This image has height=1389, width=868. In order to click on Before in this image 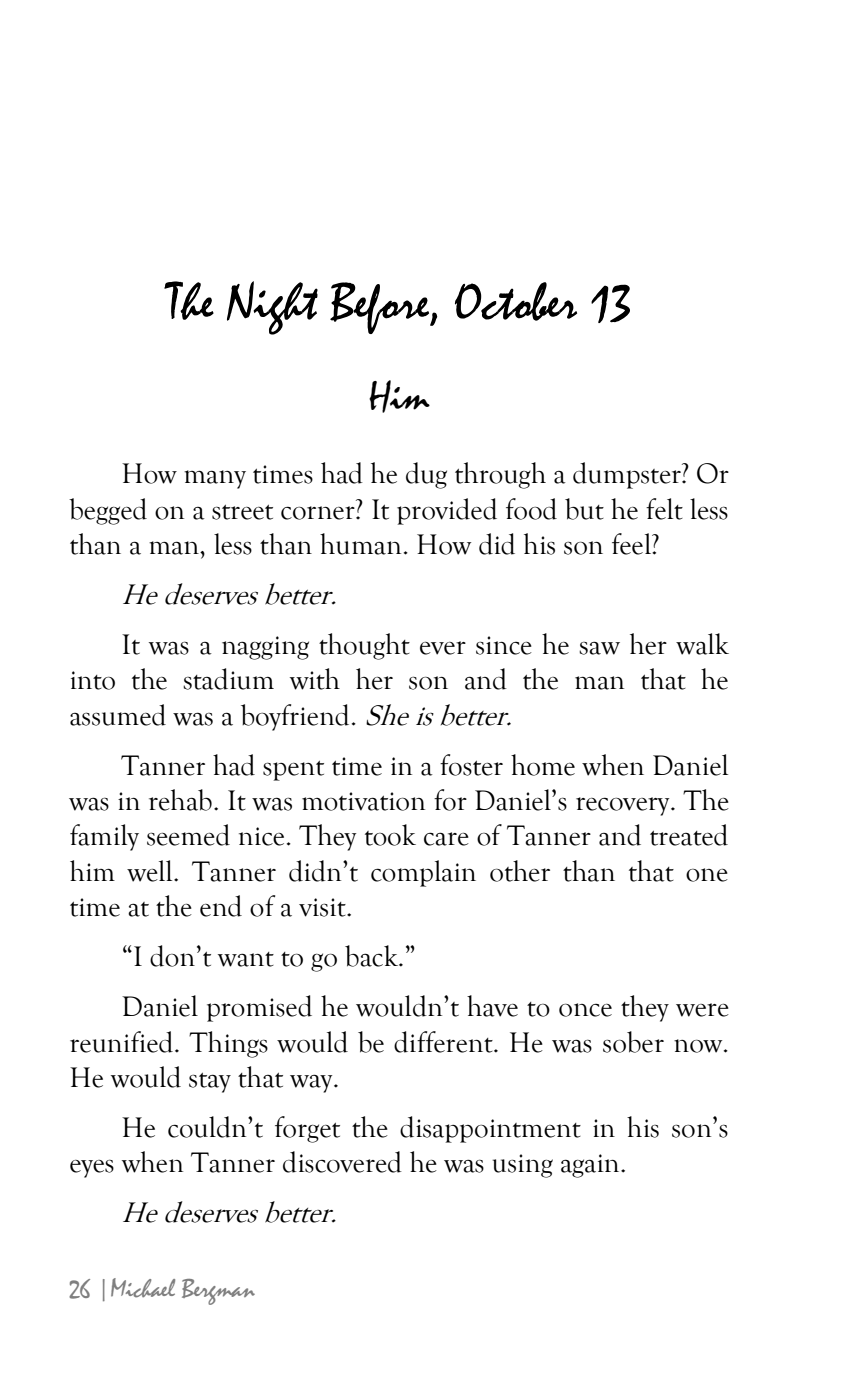, I will do `click(381, 308)`.
